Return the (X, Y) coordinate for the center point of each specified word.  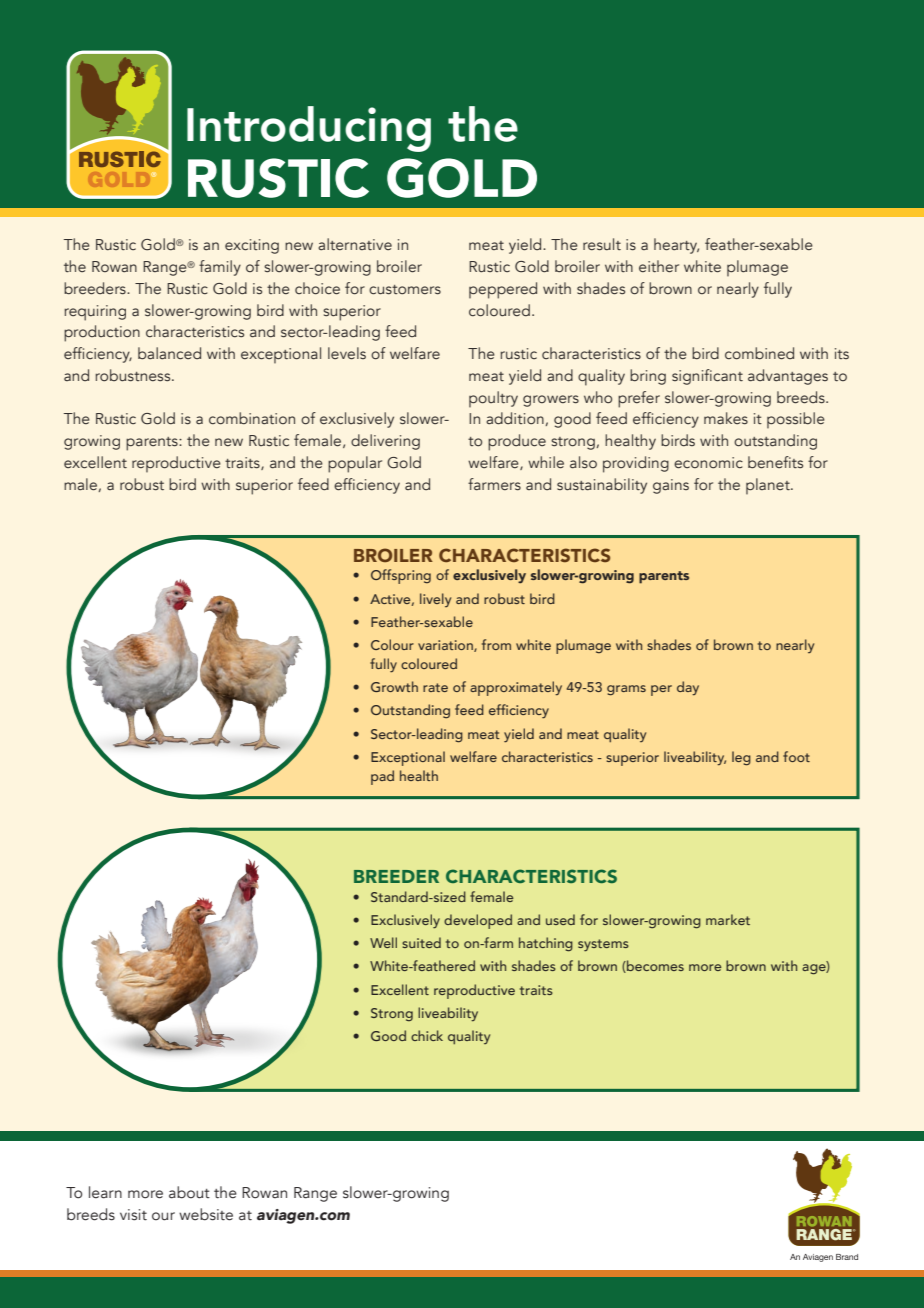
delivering (385, 442)
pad (382, 777)
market (728, 919)
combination (252, 418)
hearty (676, 246)
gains (671, 486)
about (189, 1192)
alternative (355, 244)
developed (478, 921)
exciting (252, 246)
